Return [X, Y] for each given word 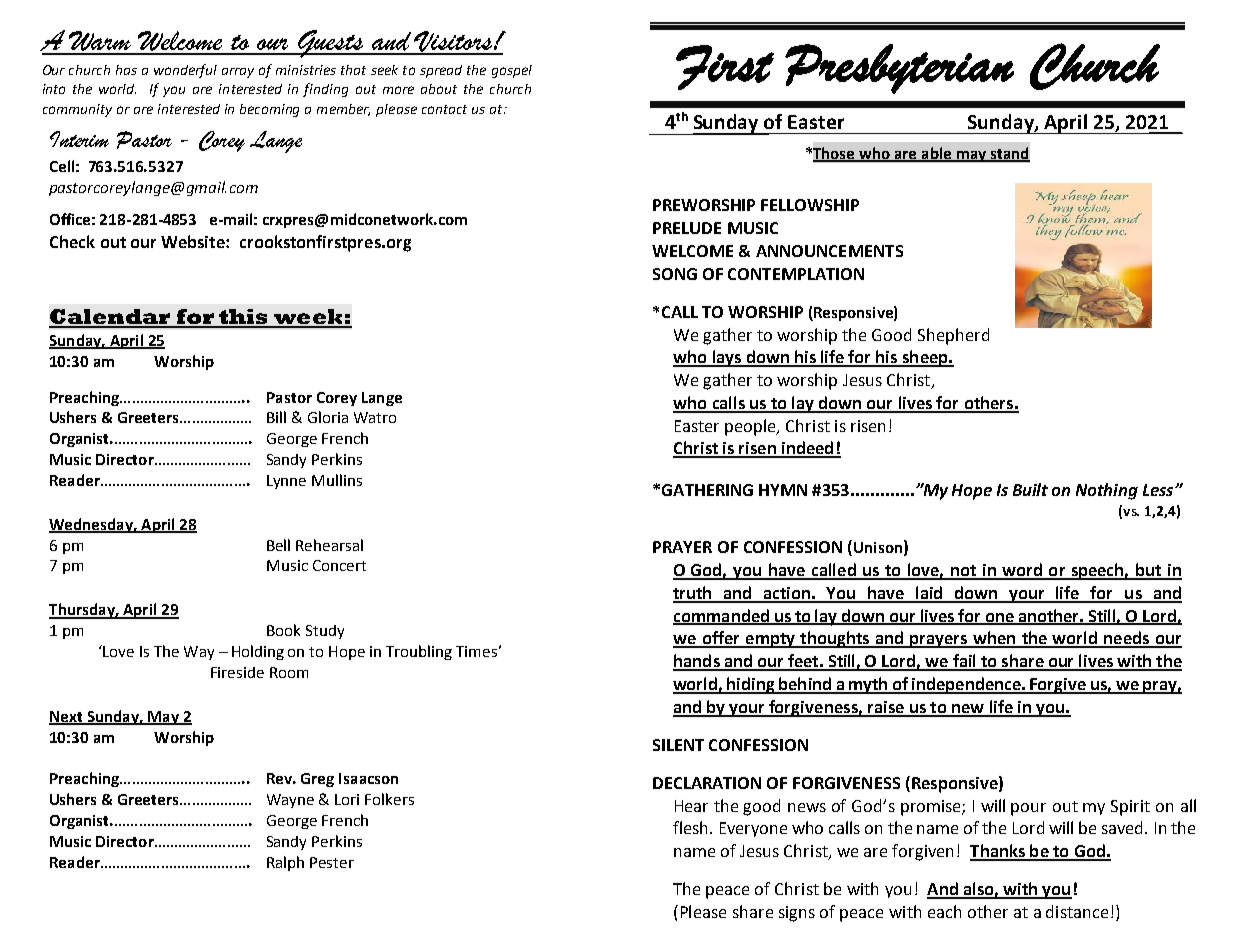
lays [726, 358]
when [994, 639]
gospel [512, 71]
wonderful [185, 71]
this [243, 318]
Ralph [285, 863]
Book [283, 630]
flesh [692, 827]
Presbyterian [899, 69]
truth [693, 594]
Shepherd [953, 336]
